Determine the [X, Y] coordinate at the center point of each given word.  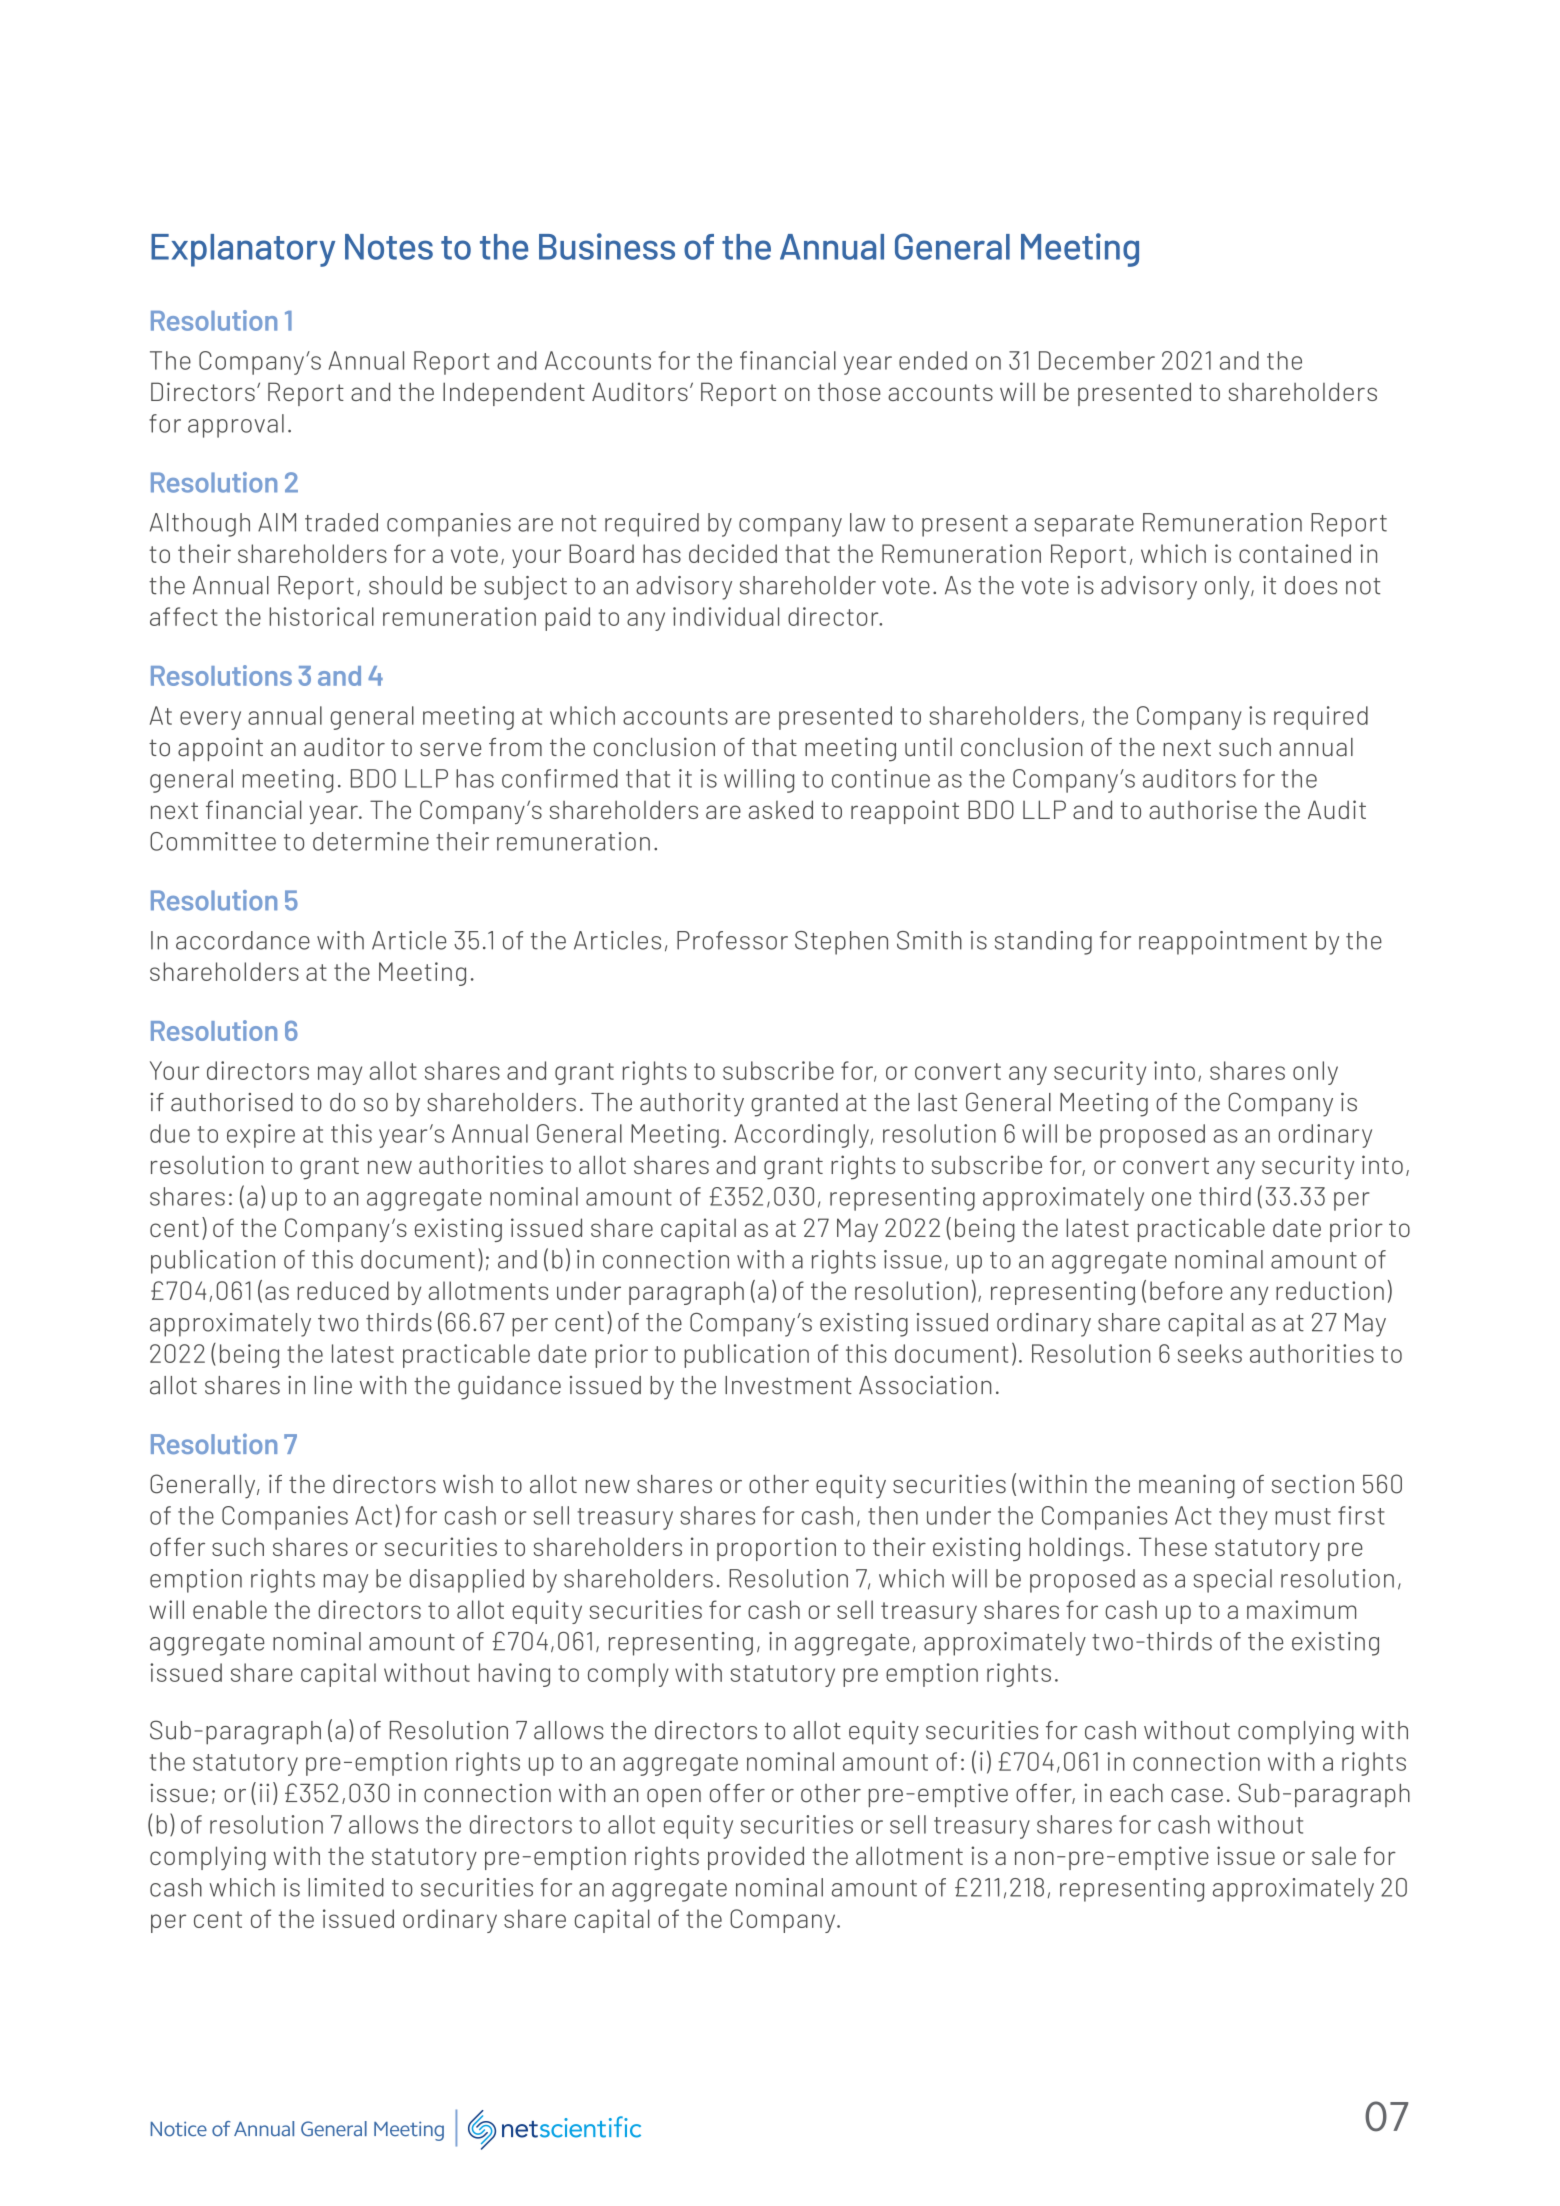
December [1097, 360]
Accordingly [801, 1136]
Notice [178, 2129]
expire [261, 1136]
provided [756, 1858]
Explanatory [243, 250]
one [1171, 1199]
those [849, 391]
